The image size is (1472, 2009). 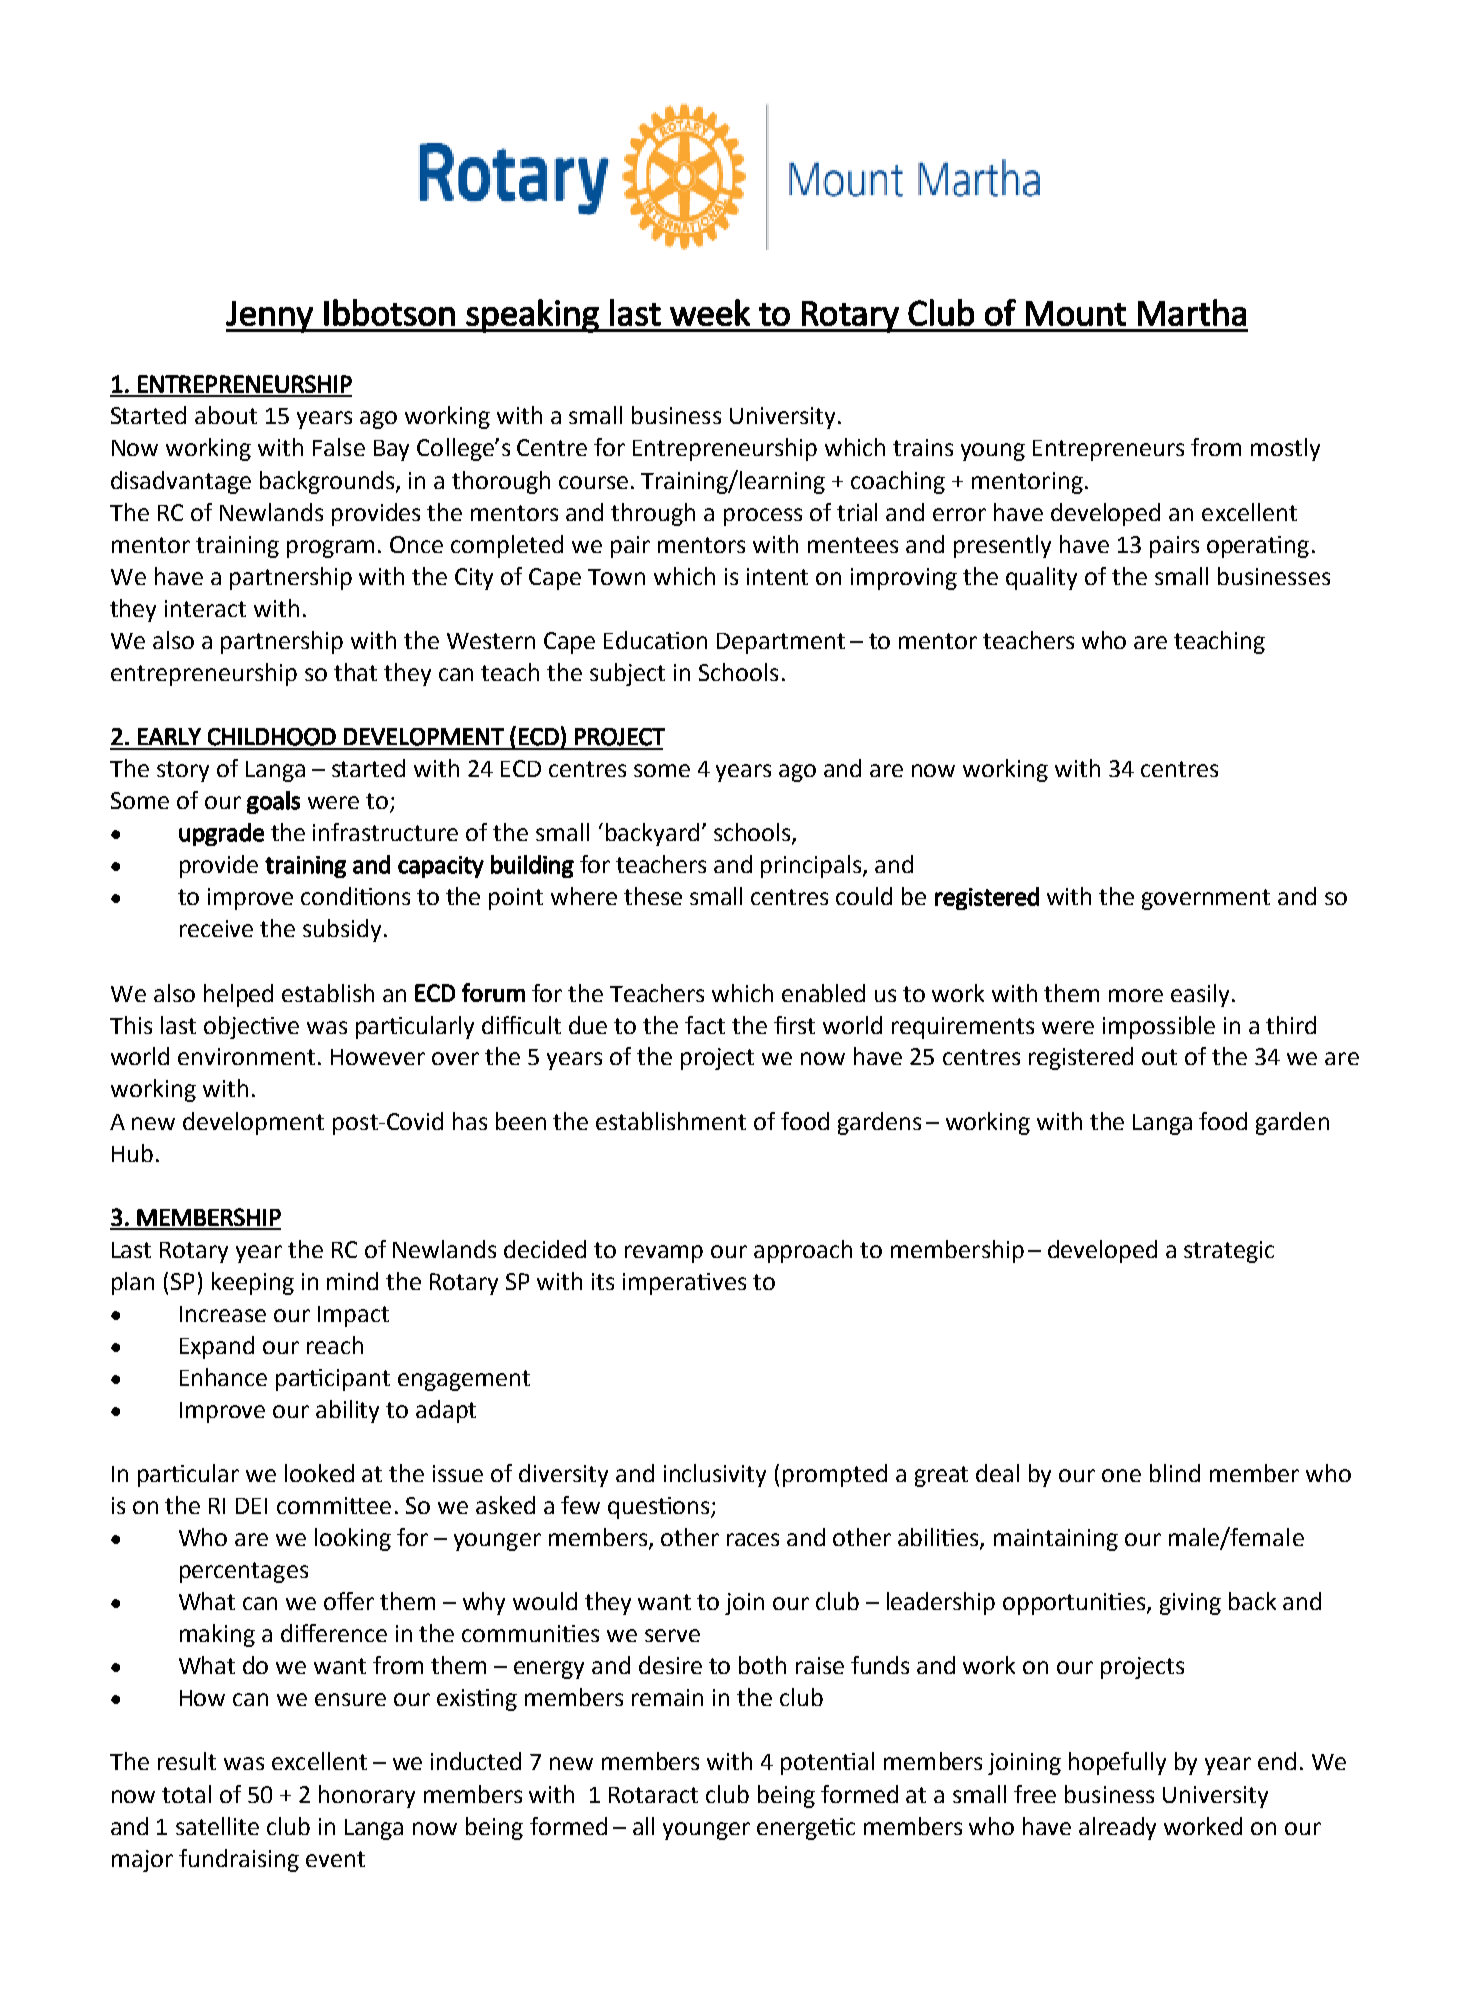 What do you see at coordinates (710, 312) in the screenshot?
I see `week` at bounding box center [710, 312].
